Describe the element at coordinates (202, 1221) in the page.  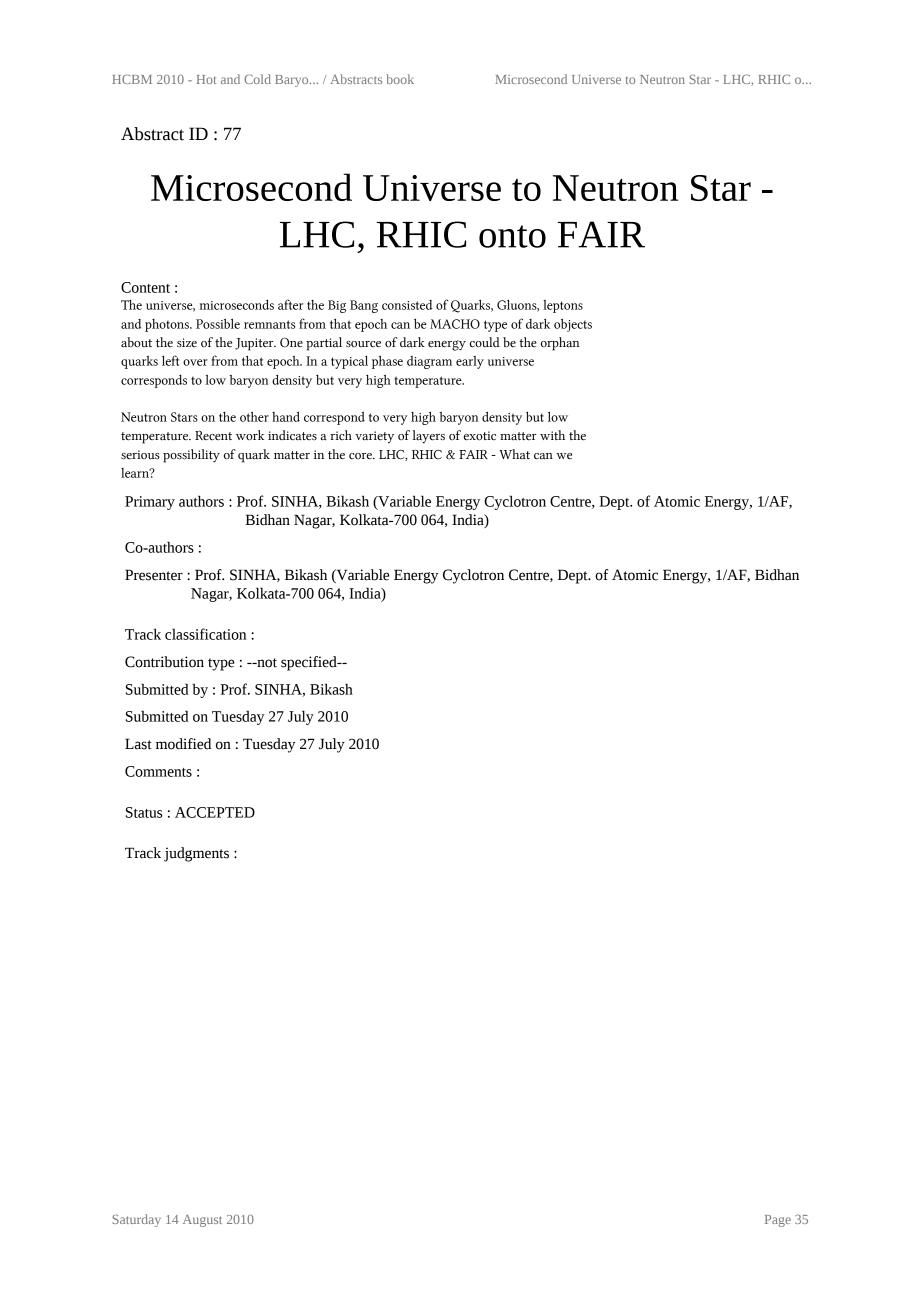
I see `August` at that location.
